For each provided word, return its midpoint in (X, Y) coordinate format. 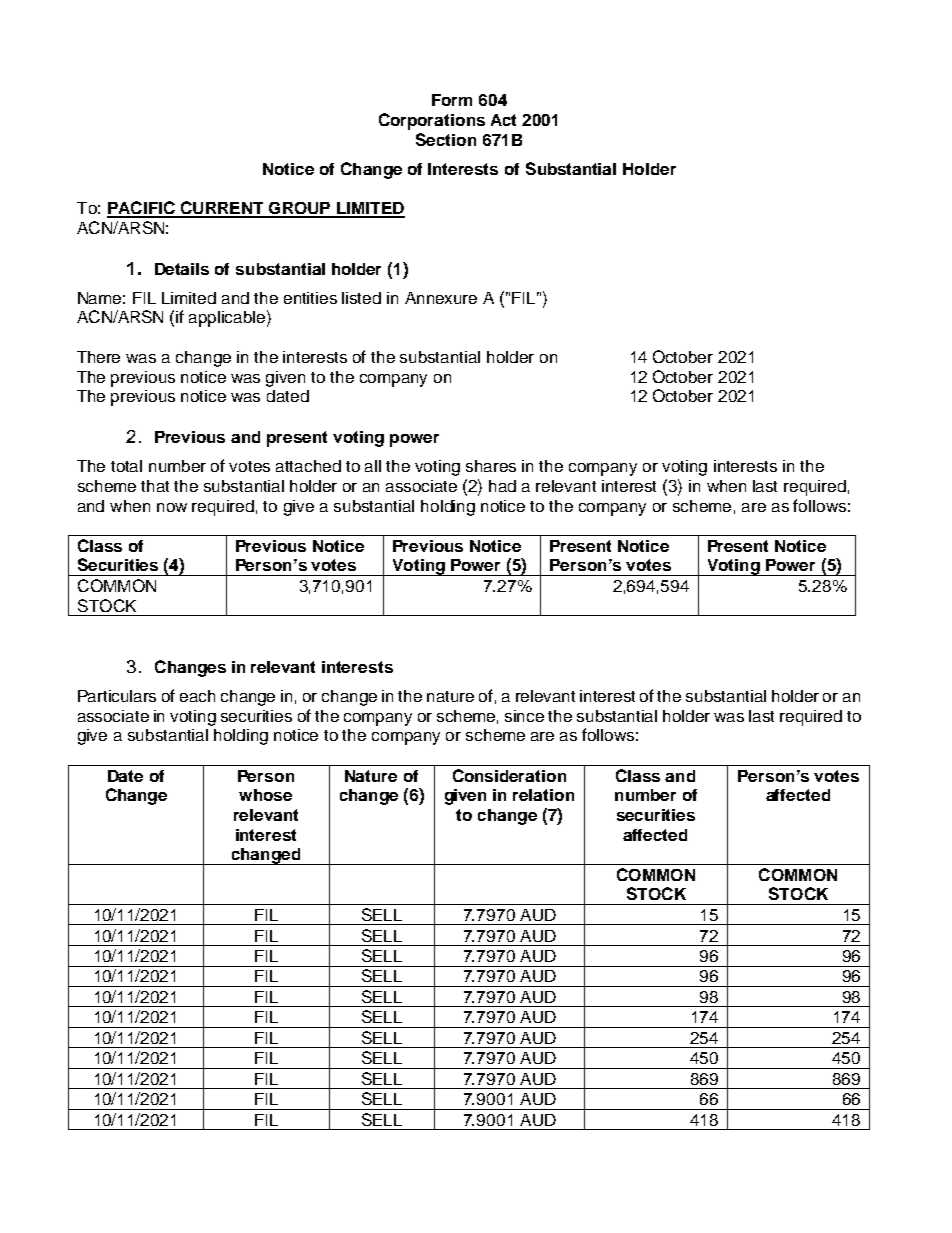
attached (308, 466)
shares (491, 466)
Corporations (432, 121)
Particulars (117, 696)
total (126, 466)
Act (503, 120)
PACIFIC (142, 209)
